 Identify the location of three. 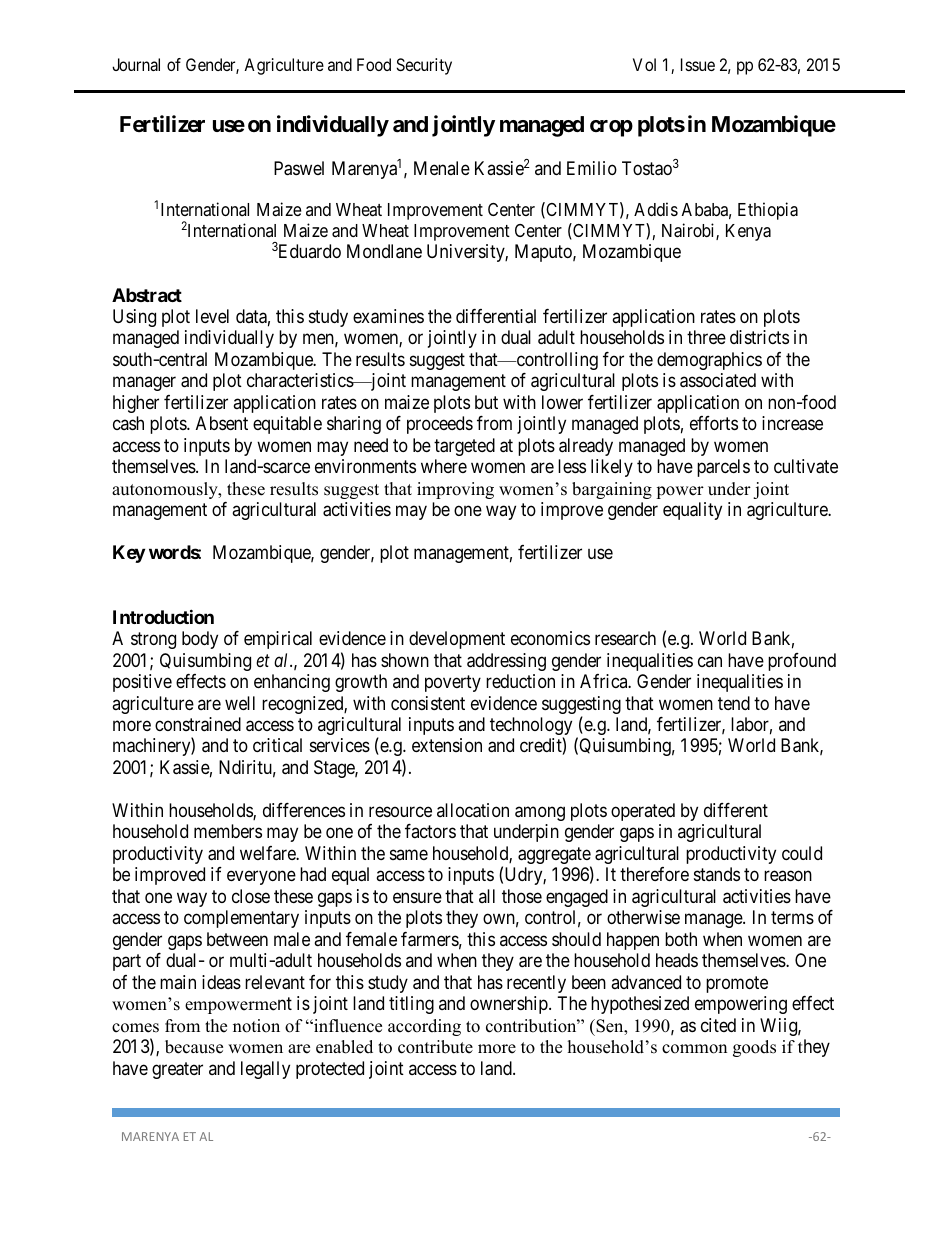
(706, 337).
